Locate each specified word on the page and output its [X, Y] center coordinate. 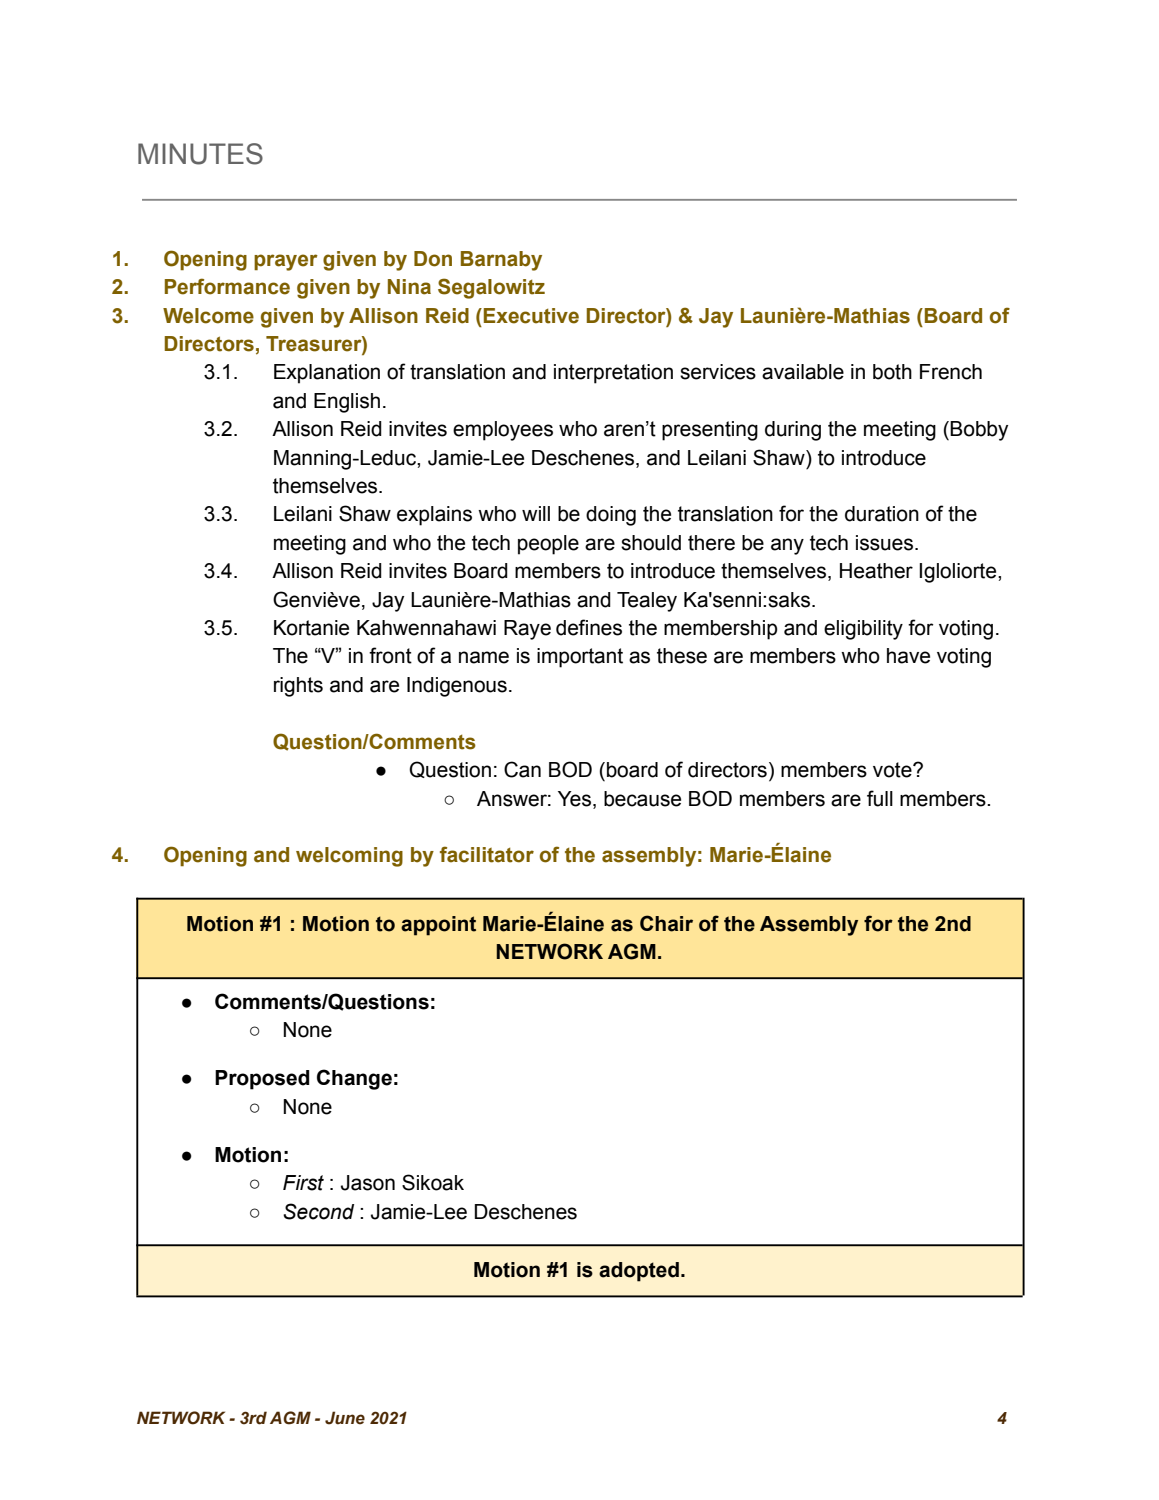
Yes [574, 799]
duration [882, 514]
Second [318, 1211]
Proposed [262, 1080]
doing [611, 516]
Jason [368, 1183]
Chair [666, 923]
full [880, 798]
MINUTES [200, 154]
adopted [639, 1272]
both [892, 372]
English [347, 403]
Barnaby [501, 261]
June [345, 1418]
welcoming [349, 857]
